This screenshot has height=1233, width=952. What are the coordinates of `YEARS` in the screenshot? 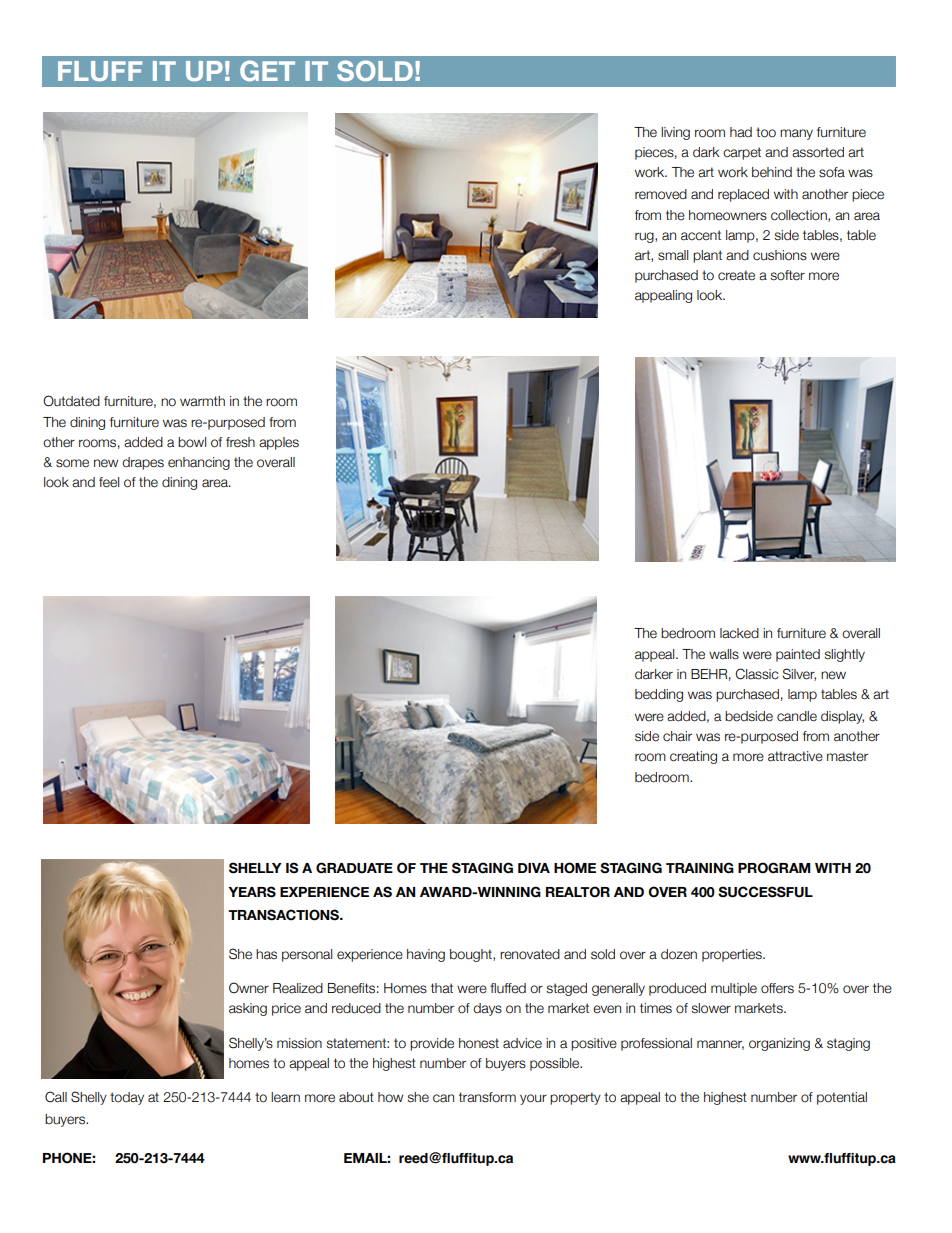 It's located at (252, 892).
